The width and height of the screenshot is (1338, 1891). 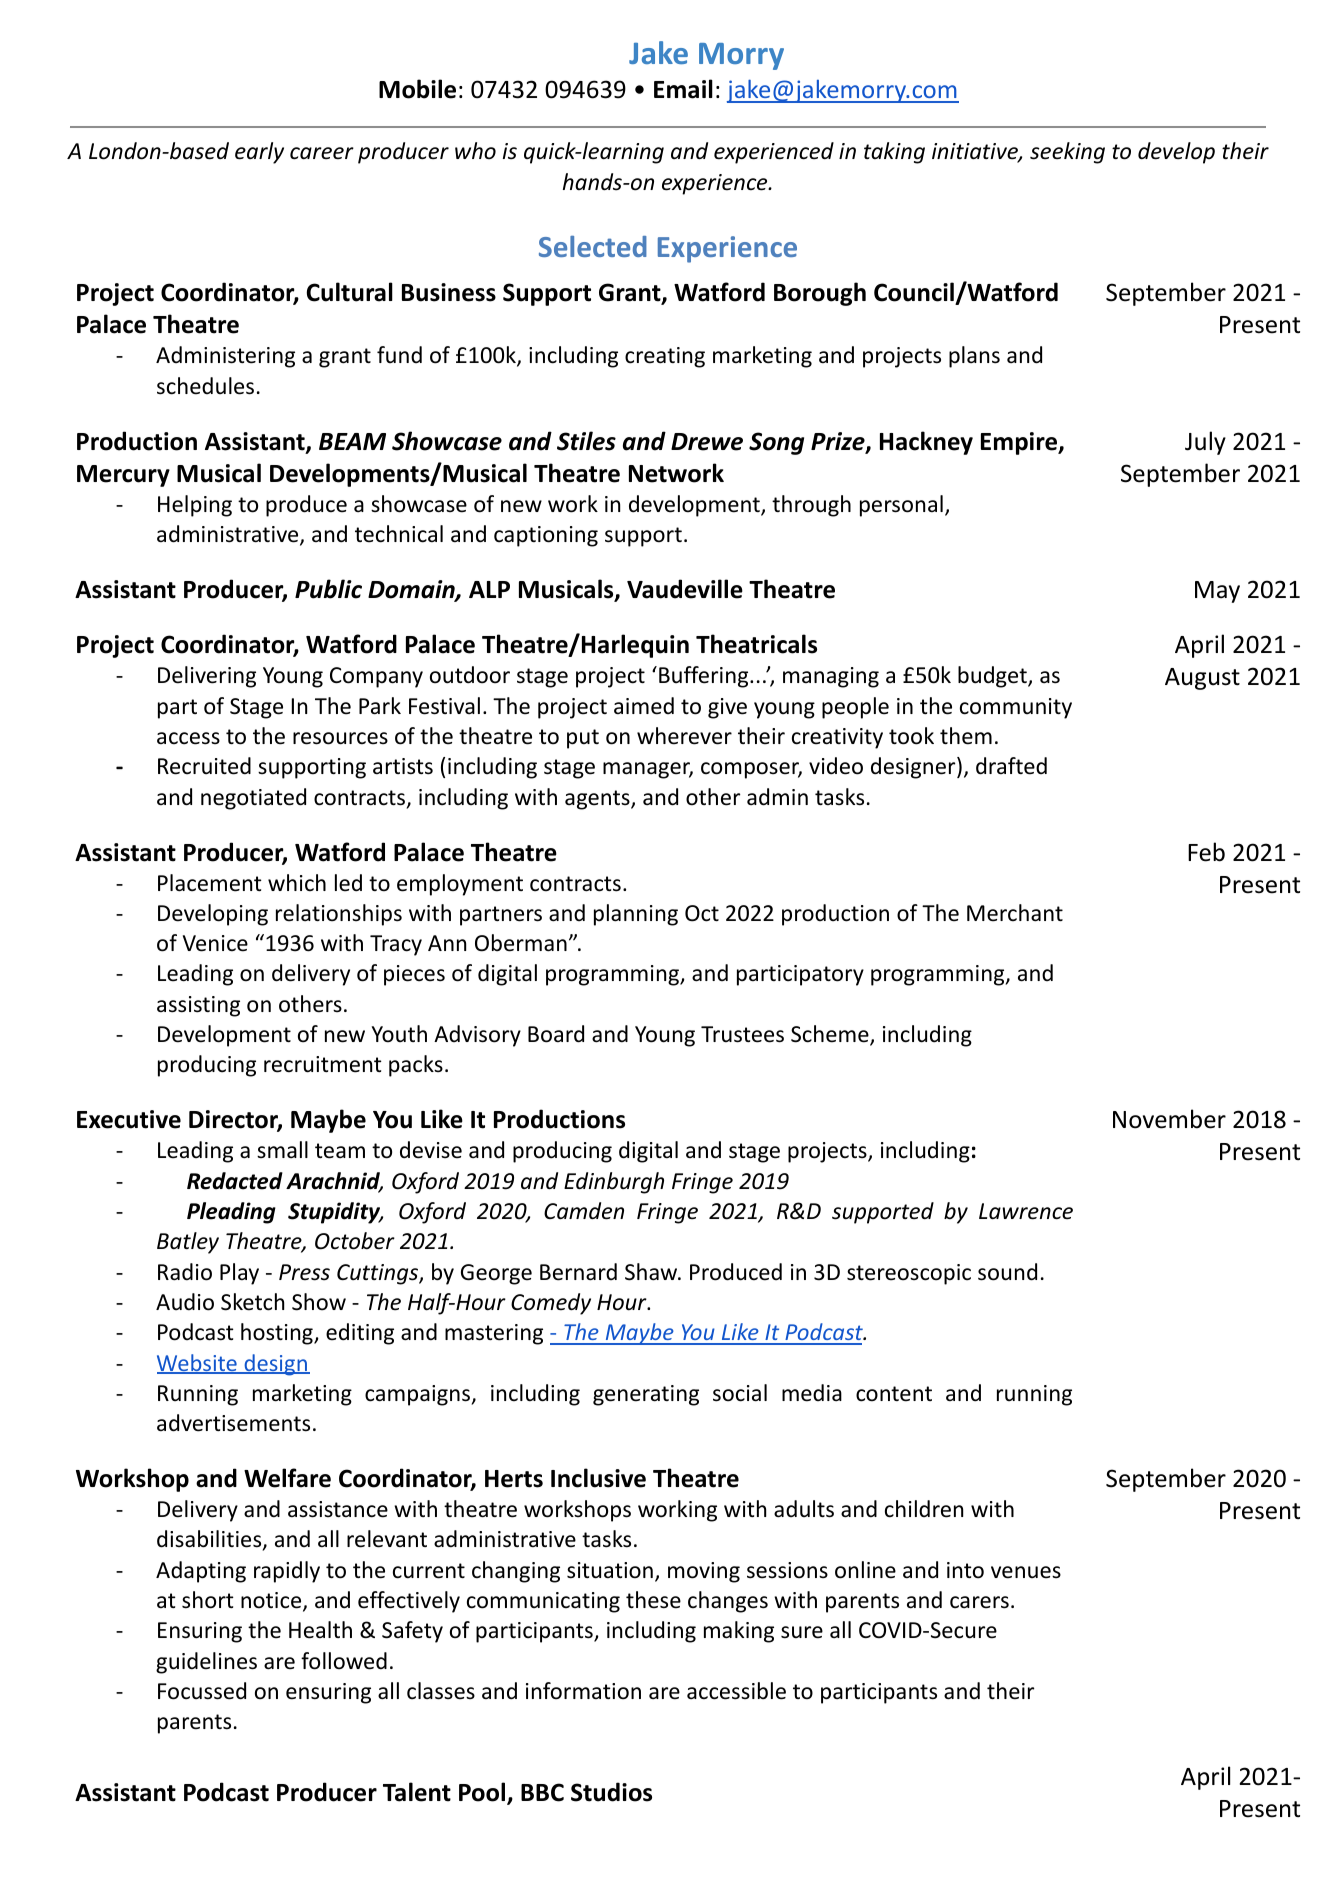 What do you see at coordinates (259, 153) in the screenshot?
I see `early` at bounding box center [259, 153].
